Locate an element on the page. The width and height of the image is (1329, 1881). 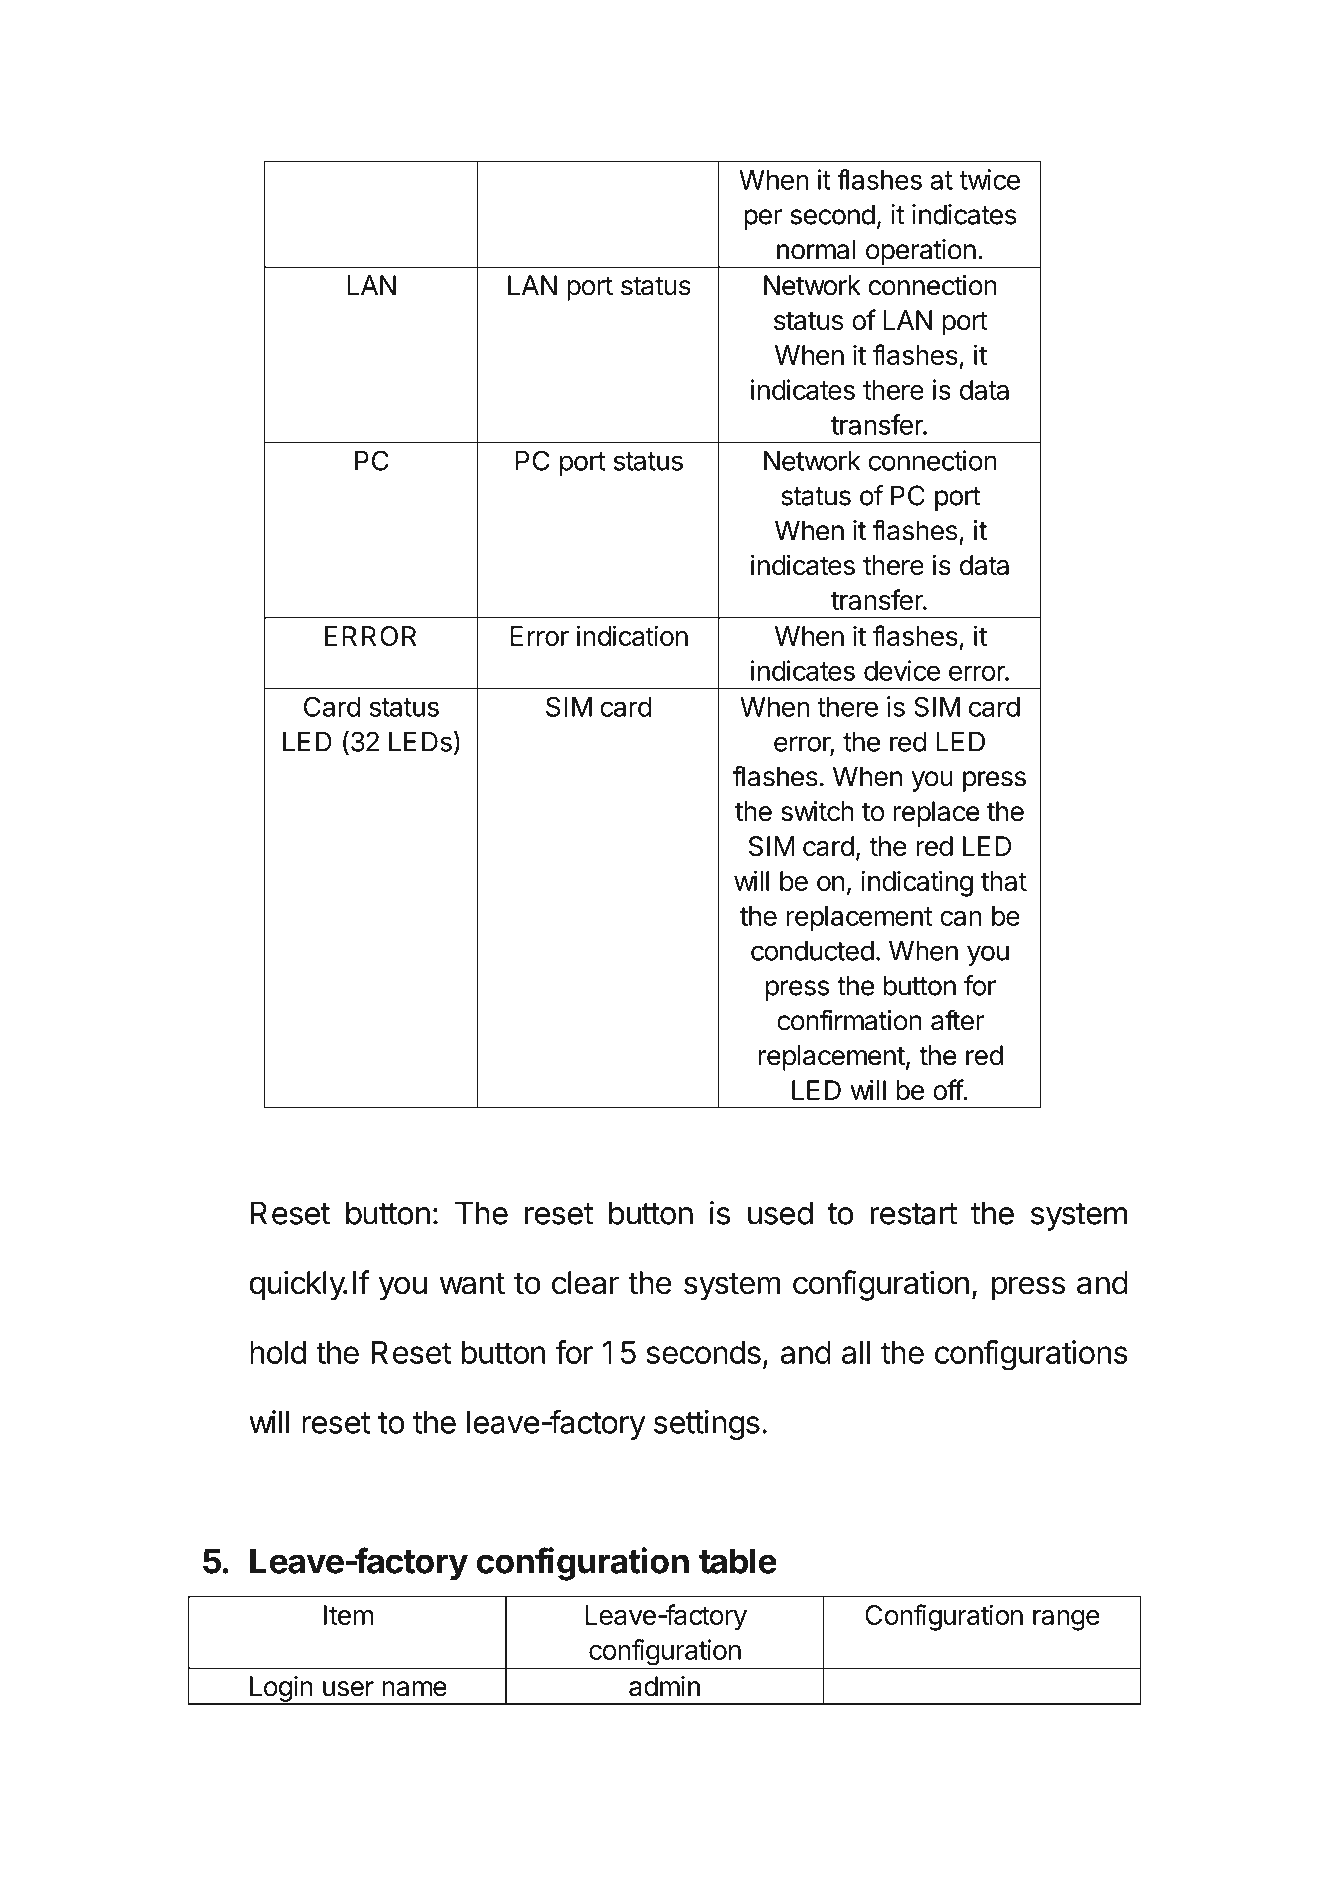
clear is located at coordinates (585, 1283).
